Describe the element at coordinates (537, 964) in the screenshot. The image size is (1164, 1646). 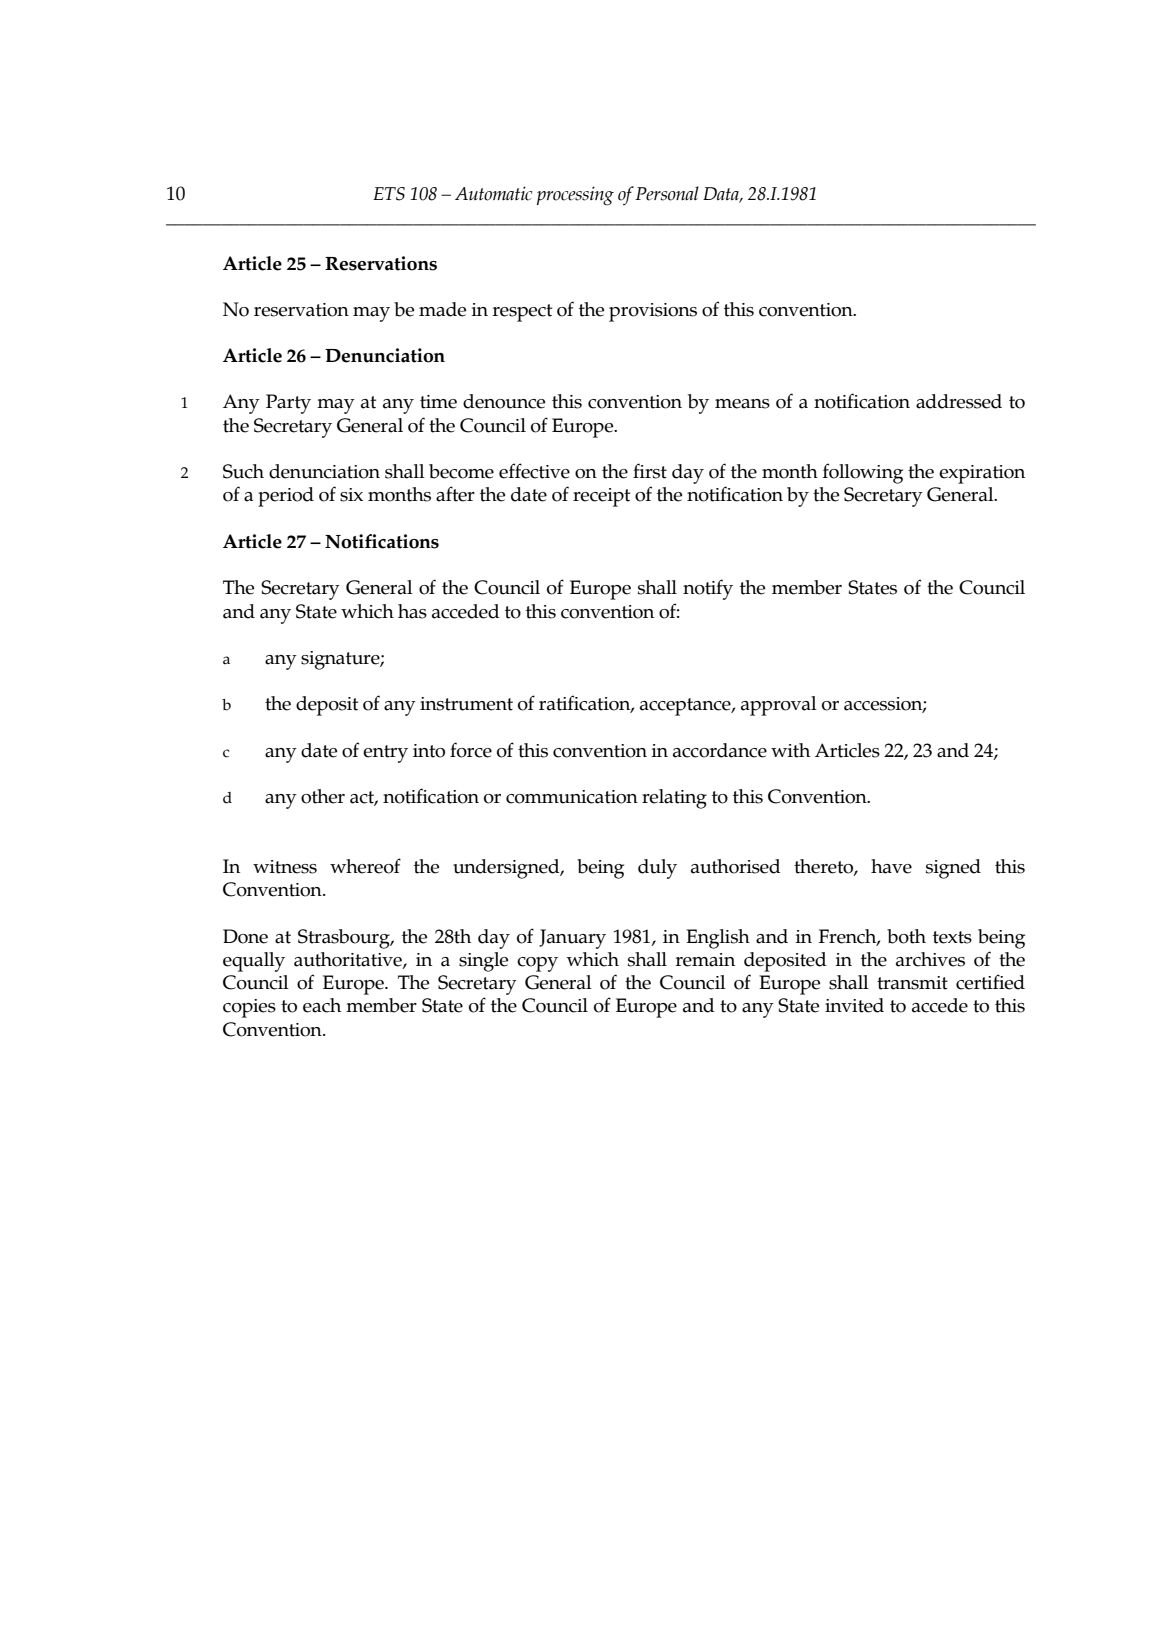
I see `copy` at that location.
